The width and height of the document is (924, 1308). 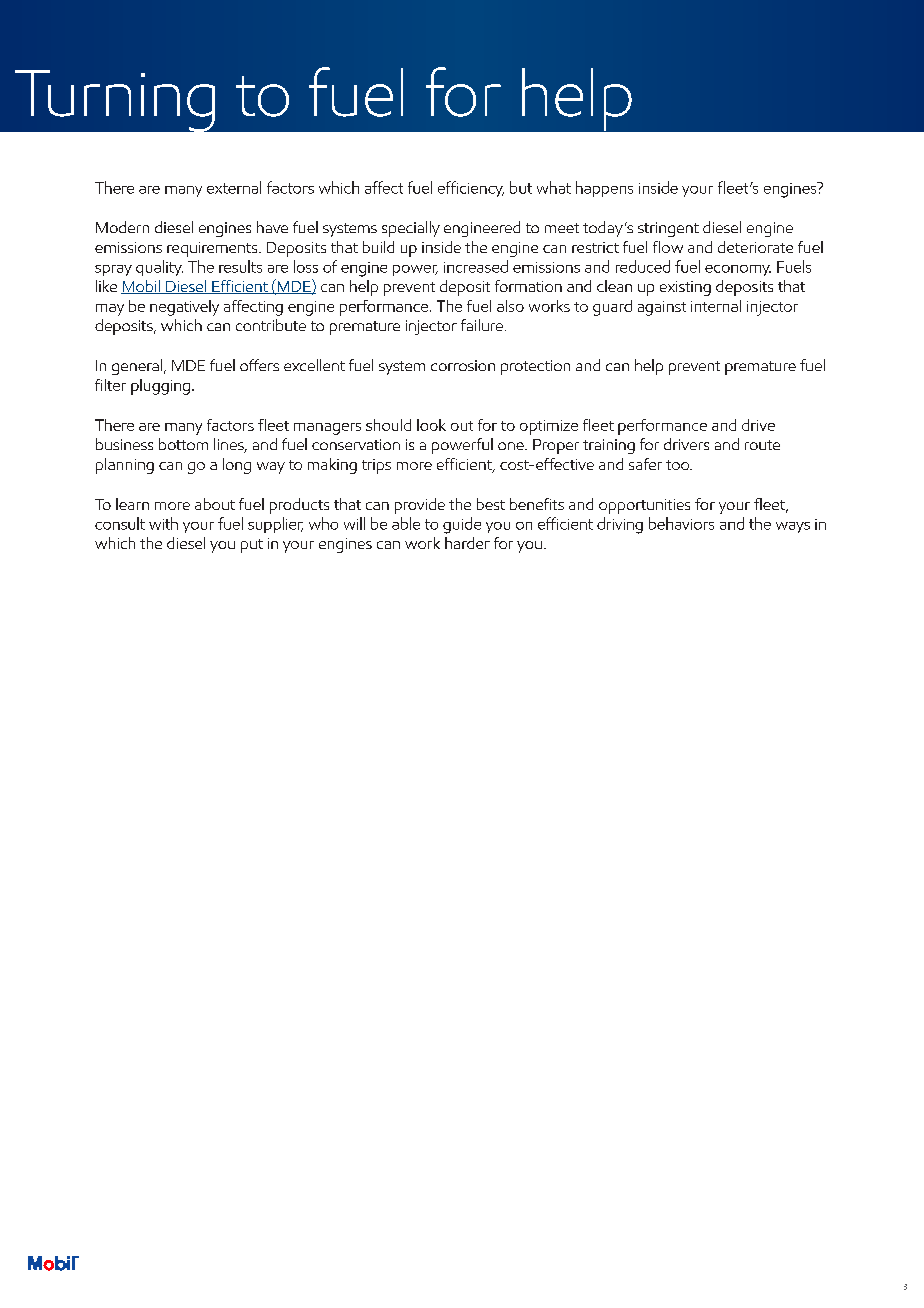 I want to click on external, so click(x=234, y=187).
